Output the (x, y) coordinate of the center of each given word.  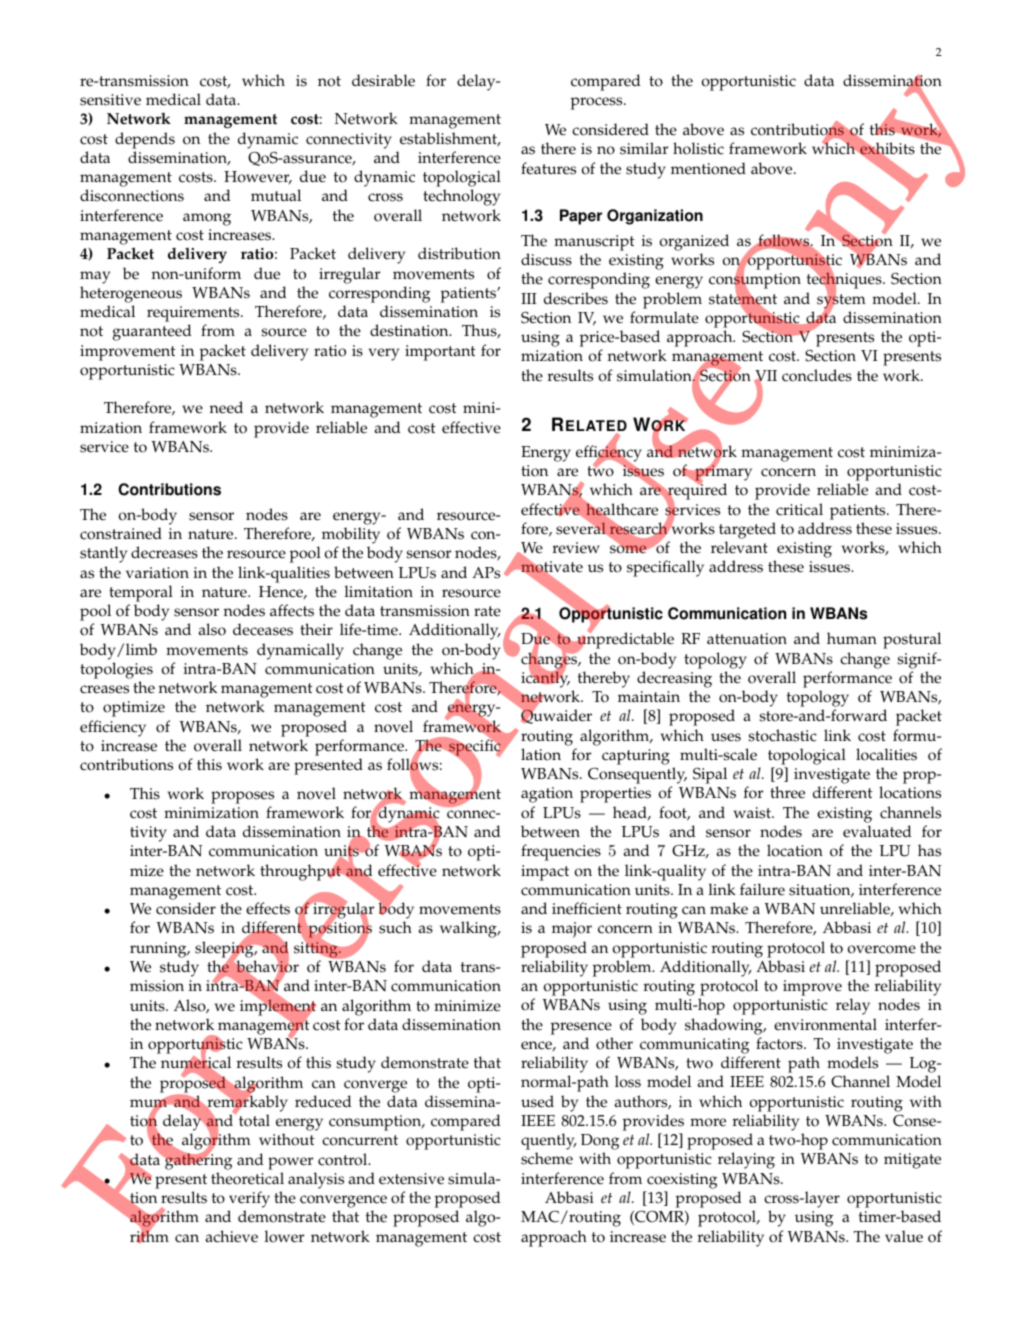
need (226, 407)
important (440, 353)
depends (145, 140)
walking (469, 929)
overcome (881, 949)
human (852, 638)
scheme (547, 1158)
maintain (649, 696)
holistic (698, 148)
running (159, 950)
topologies (116, 670)
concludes (817, 375)
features (548, 168)
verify (249, 1201)
